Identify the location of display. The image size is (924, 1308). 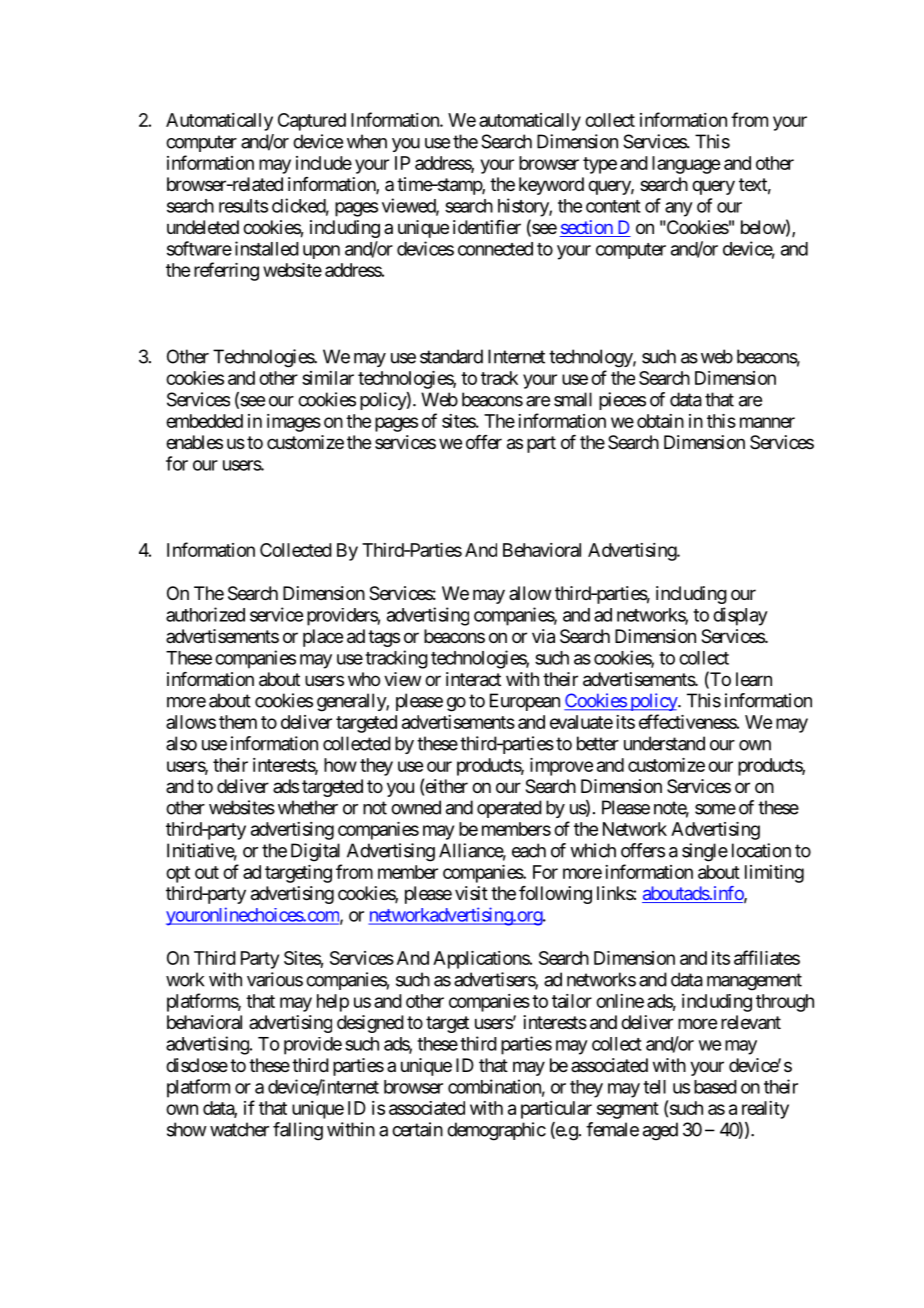
(740, 616).
